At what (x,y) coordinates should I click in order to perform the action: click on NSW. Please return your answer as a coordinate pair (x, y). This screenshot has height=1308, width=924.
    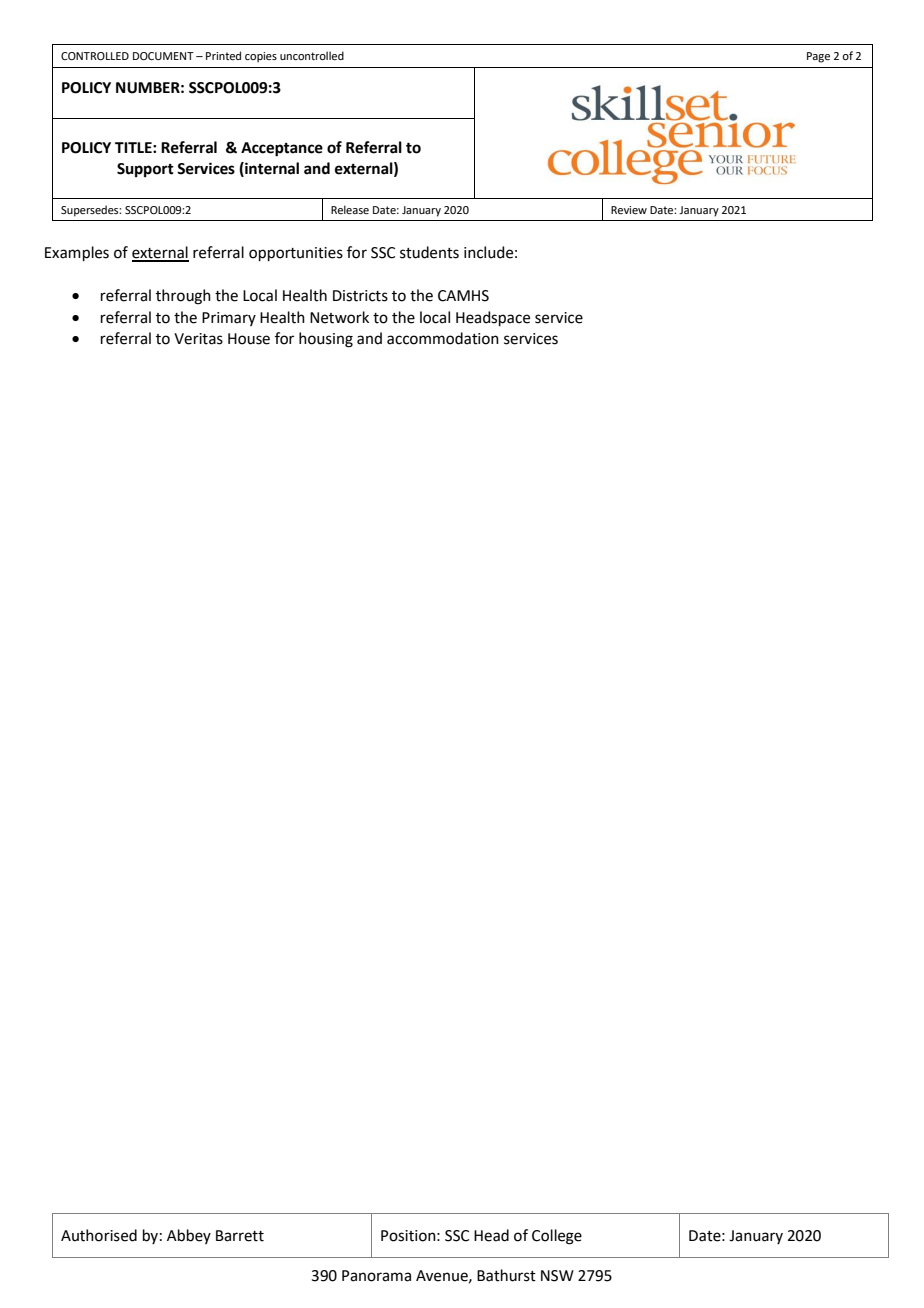
    Looking at the image, I should click on (557, 1276).
